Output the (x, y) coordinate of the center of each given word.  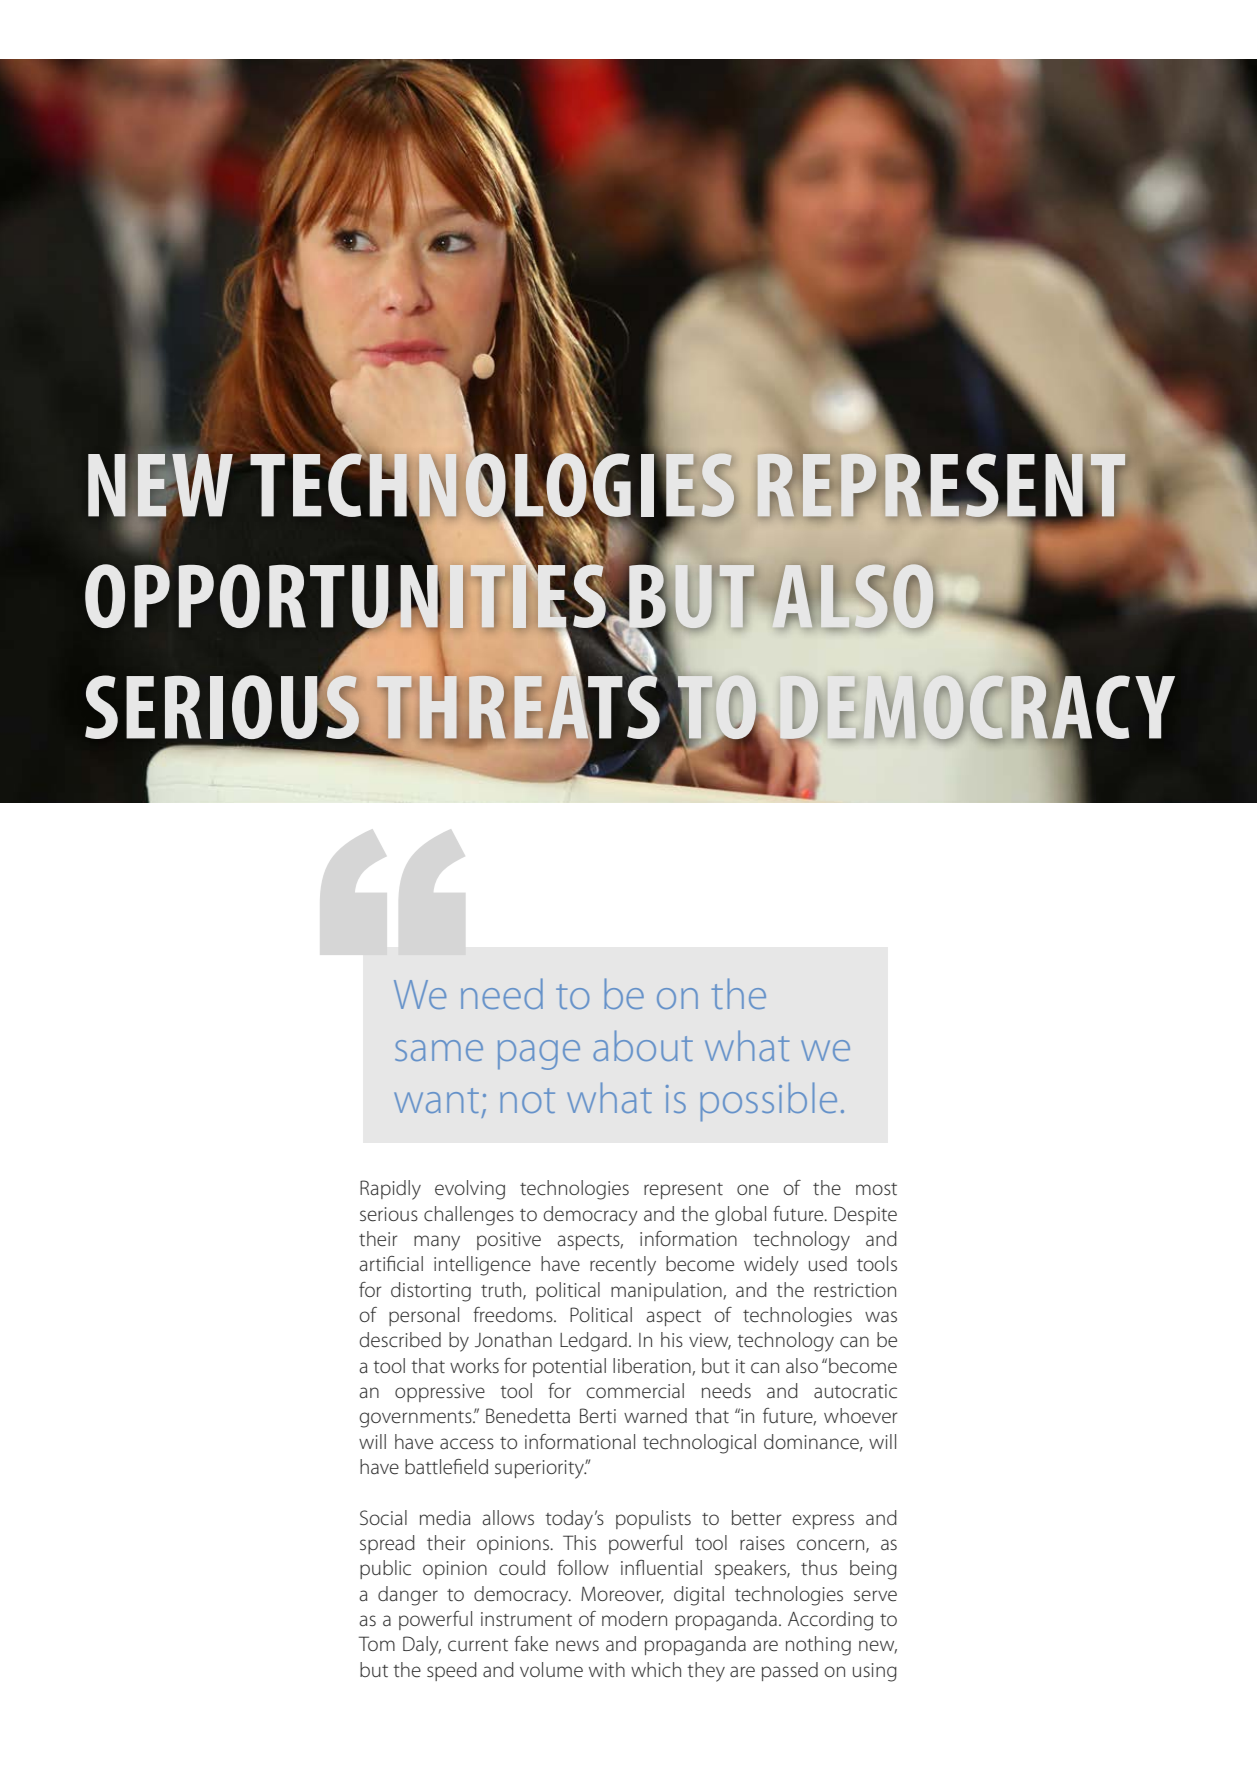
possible (768, 1101)
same (439, 1050)
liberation (652, 1366)
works (474, 1365)
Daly (422, 1646)
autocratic (855, 1391)
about (643, 1045)
